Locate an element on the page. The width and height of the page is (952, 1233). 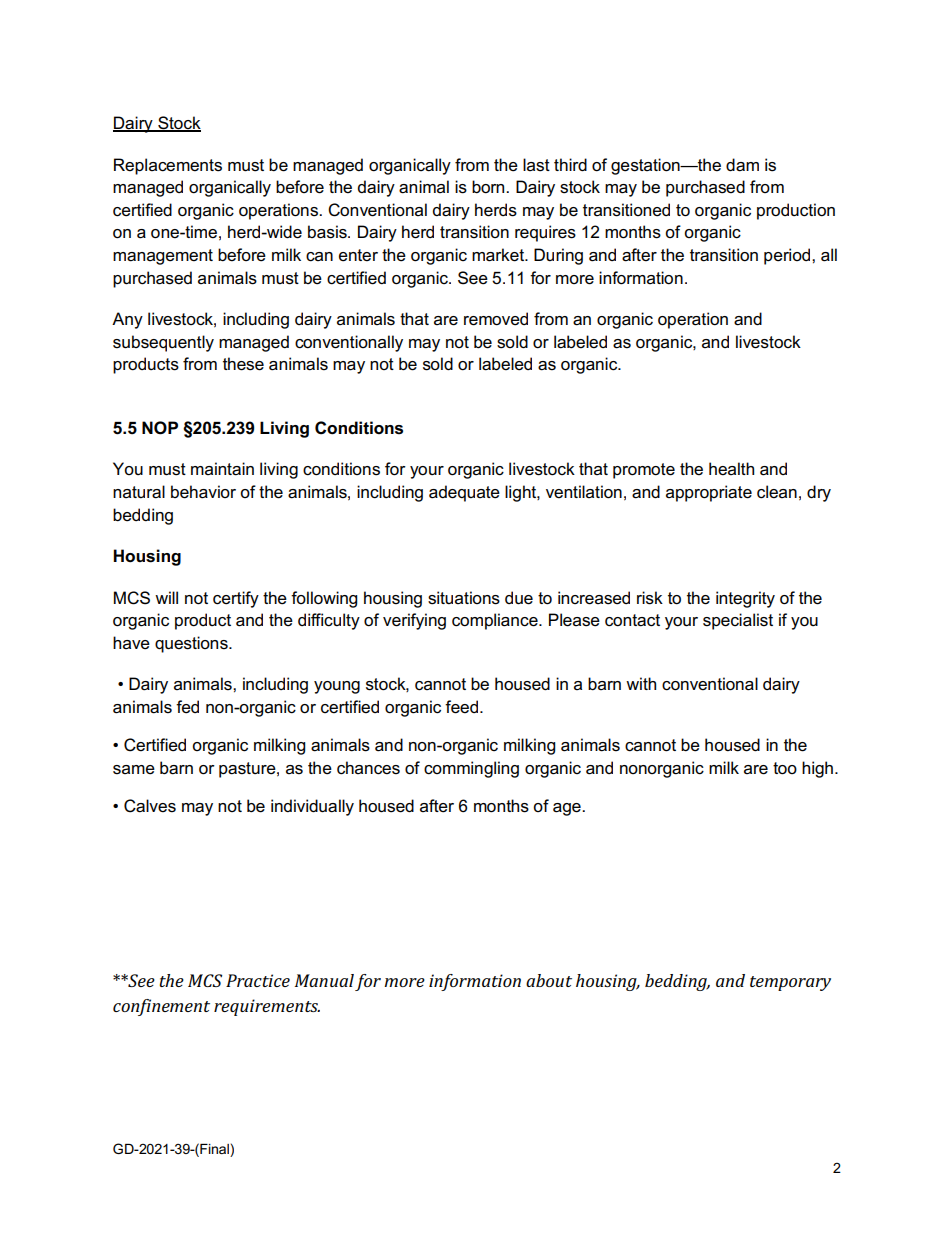
dam is located at coordinates (742, 165).
